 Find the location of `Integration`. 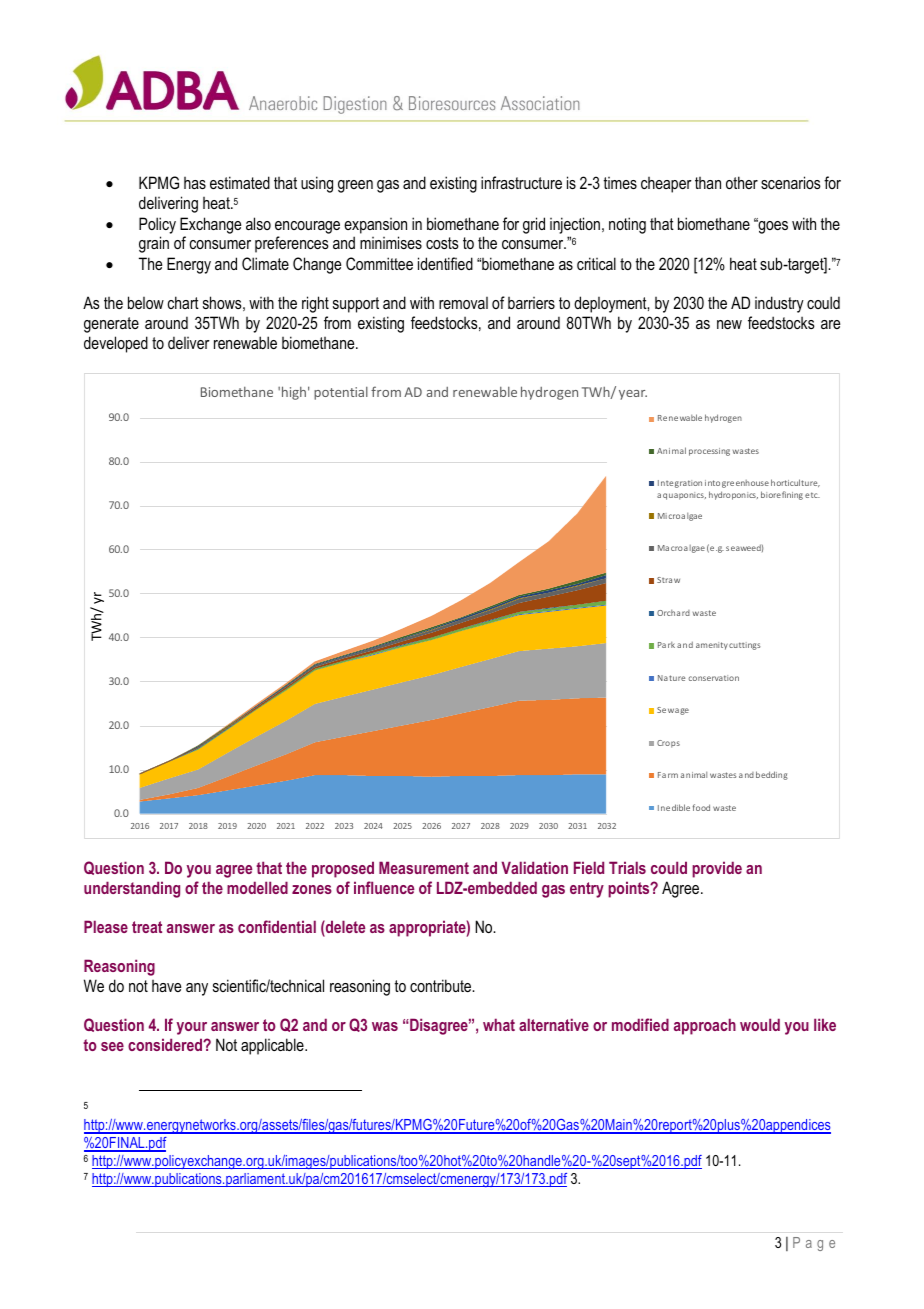

Integration is located at coordinates (680, 484).
